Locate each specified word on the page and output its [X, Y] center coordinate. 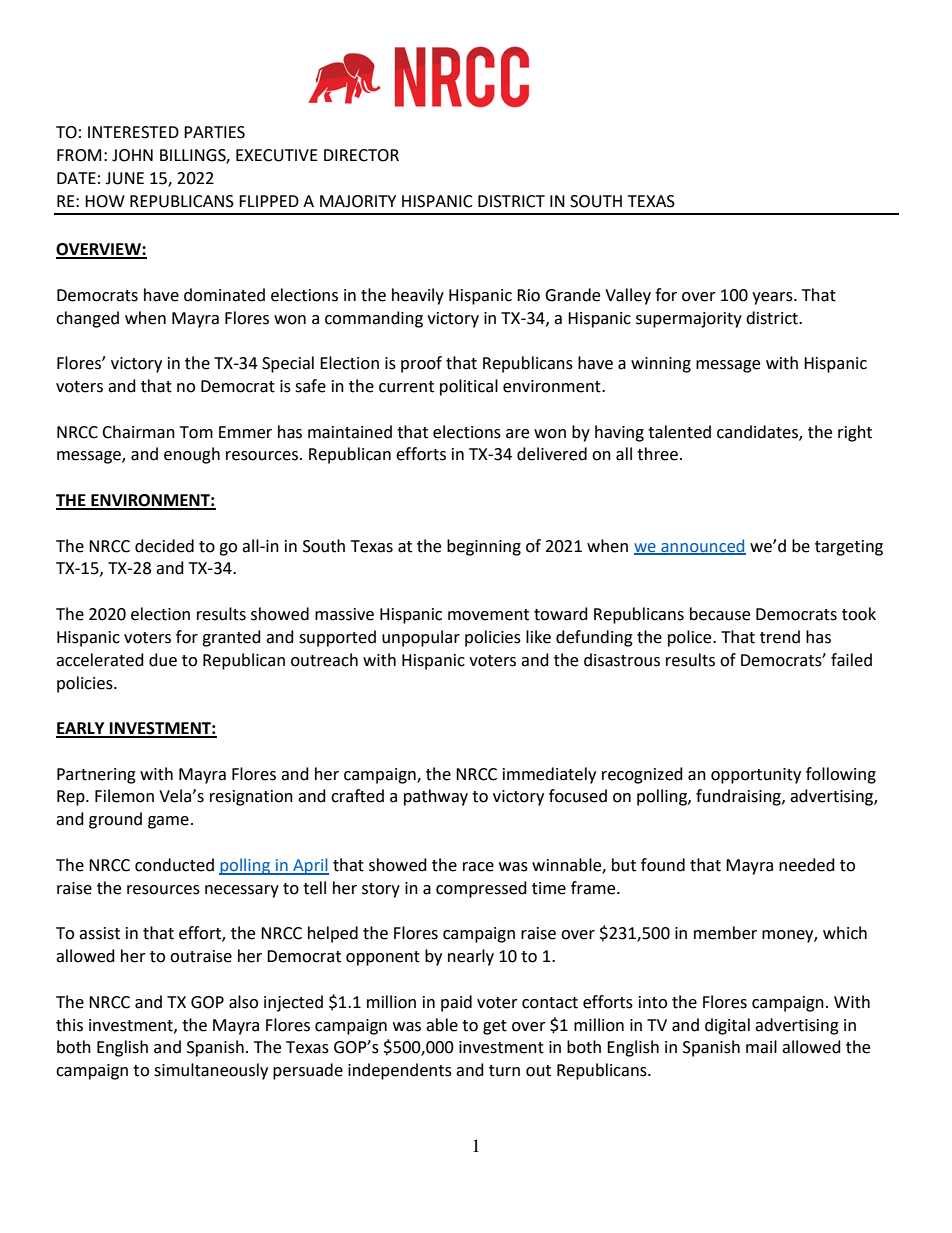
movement [488, 615]
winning [661, 365]
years [773, 298]
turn [504, 1071]
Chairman [138, 432]
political [469, 387]
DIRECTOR [361, 155]
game [168, 822]
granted [231, 638]
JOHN [132, 155]
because [720, 614]
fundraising [739, 797]
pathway [436, 797]
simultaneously [211, 1071]
